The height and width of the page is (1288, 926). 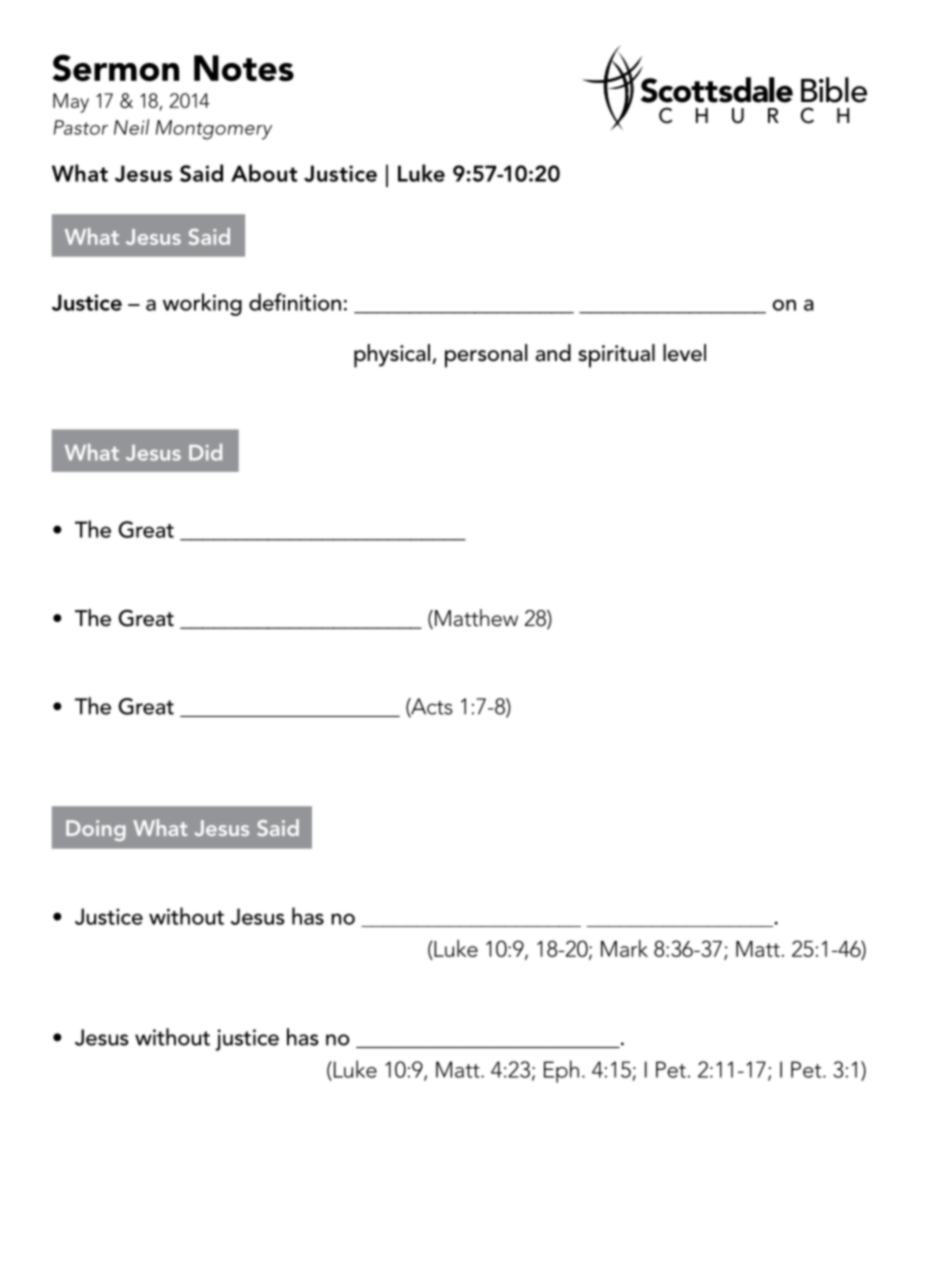 I want to click on personal, so click(x=486, y=356).
